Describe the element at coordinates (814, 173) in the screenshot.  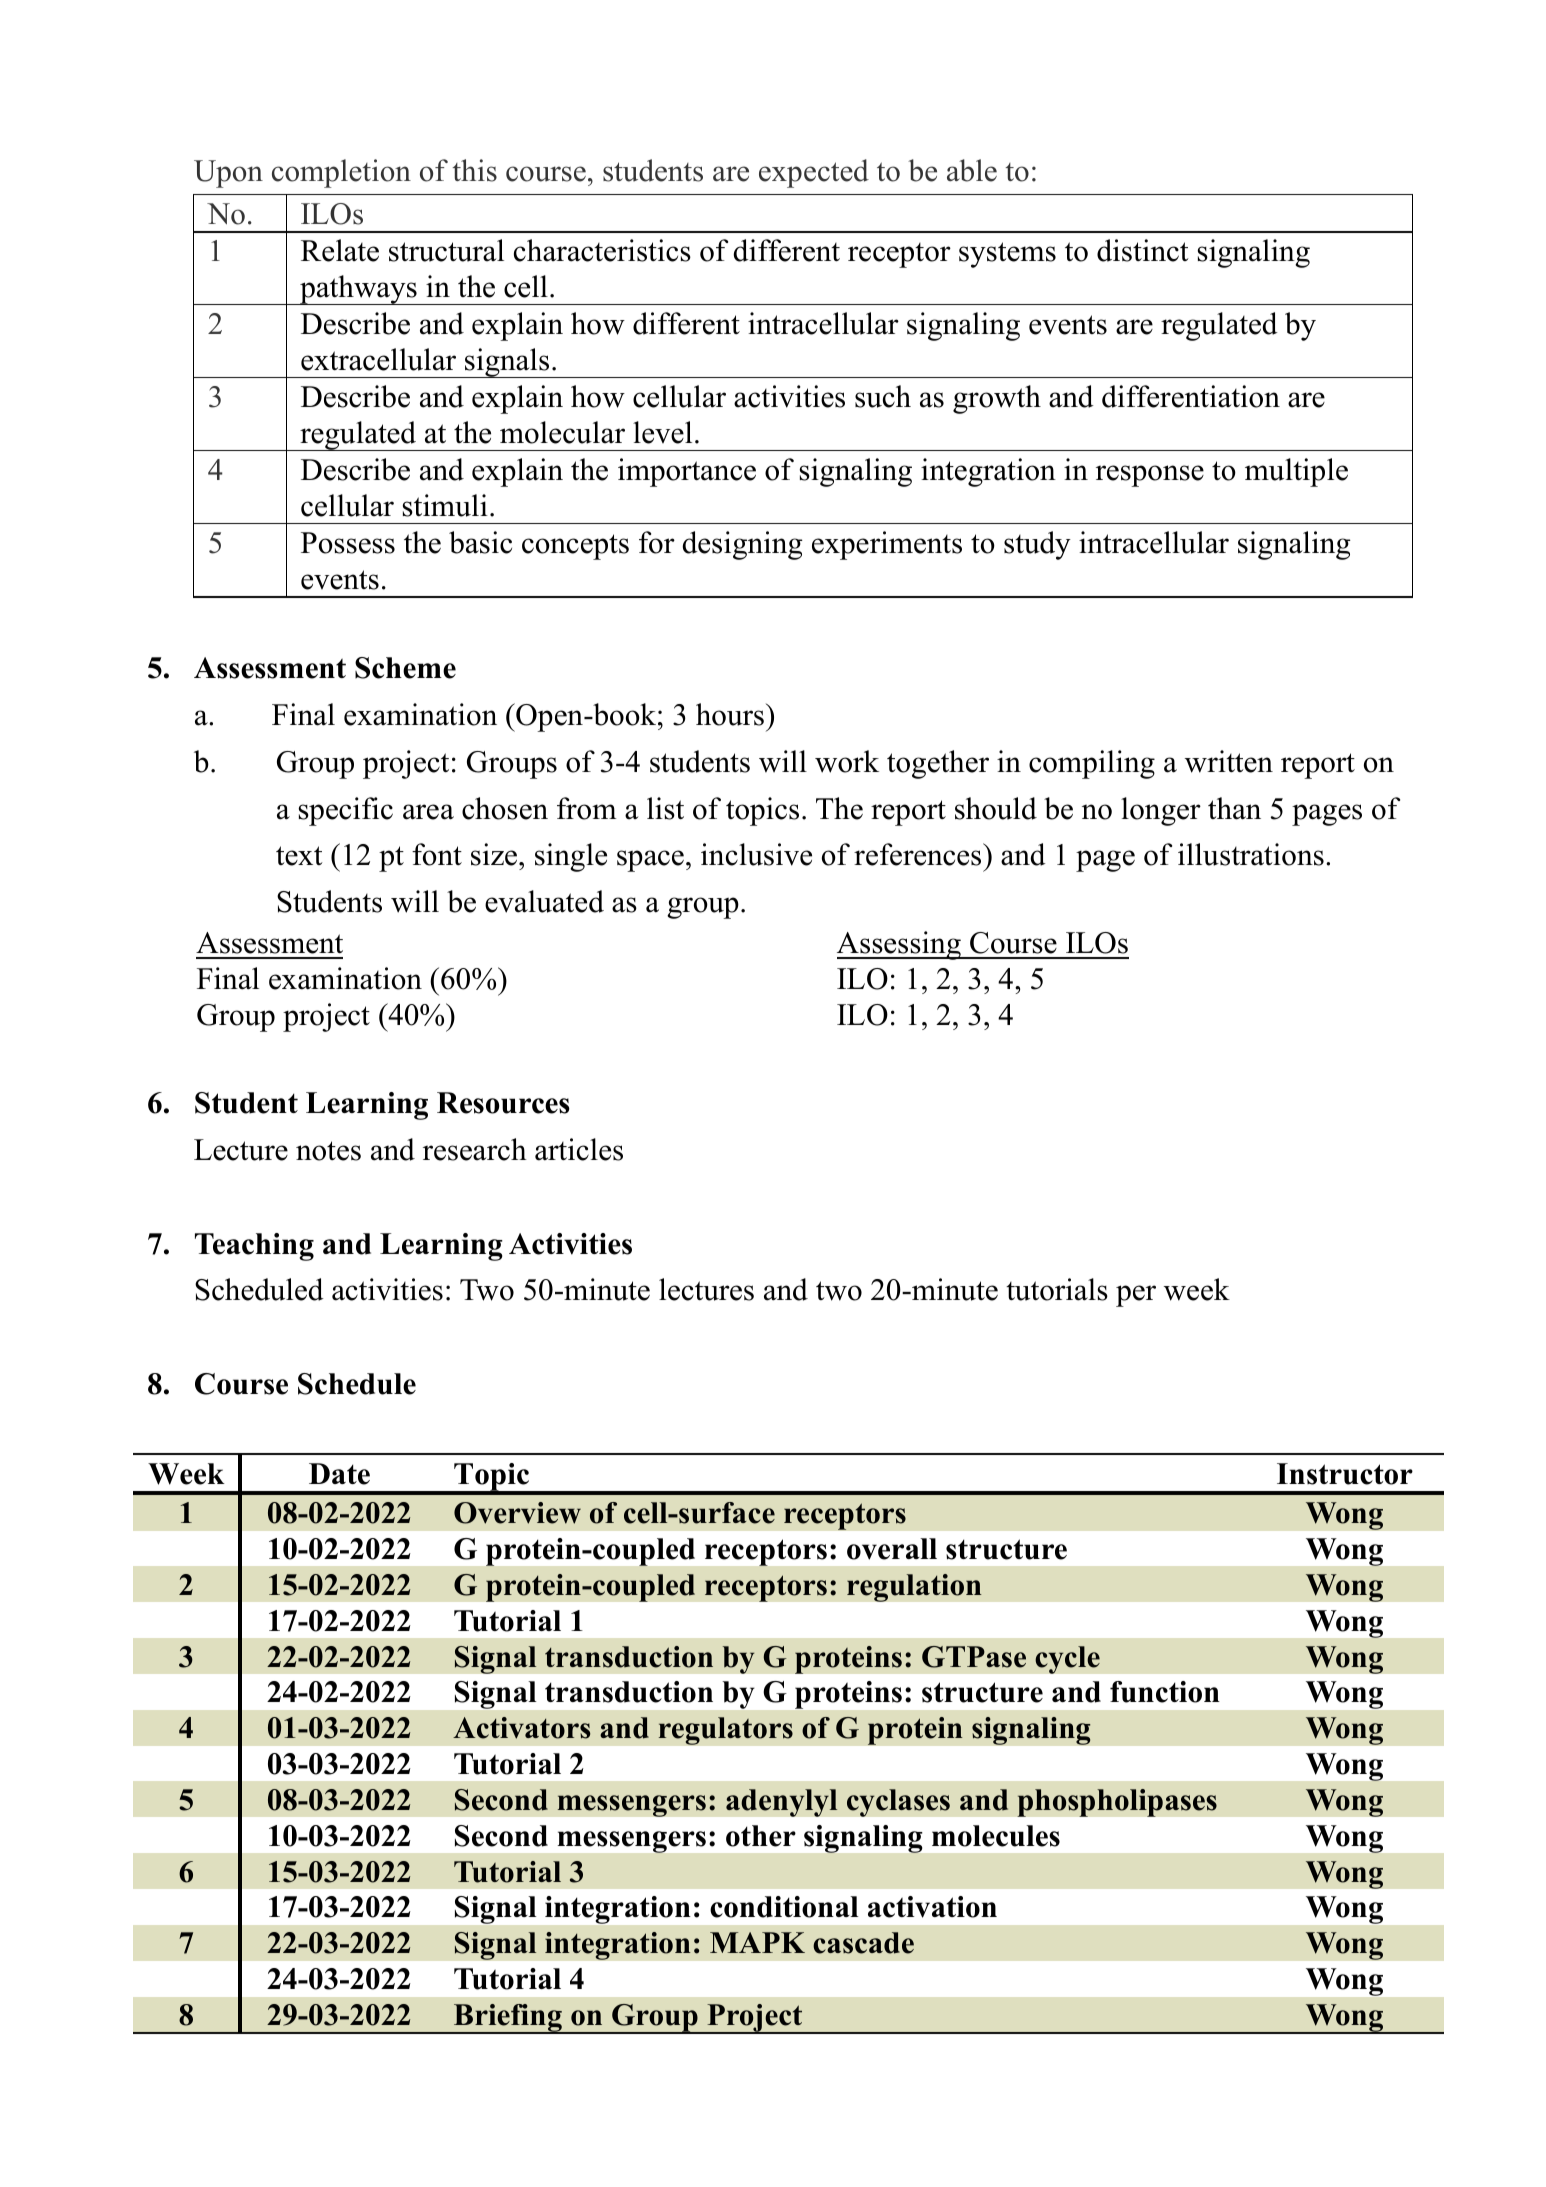
I see `expected` at that location.
